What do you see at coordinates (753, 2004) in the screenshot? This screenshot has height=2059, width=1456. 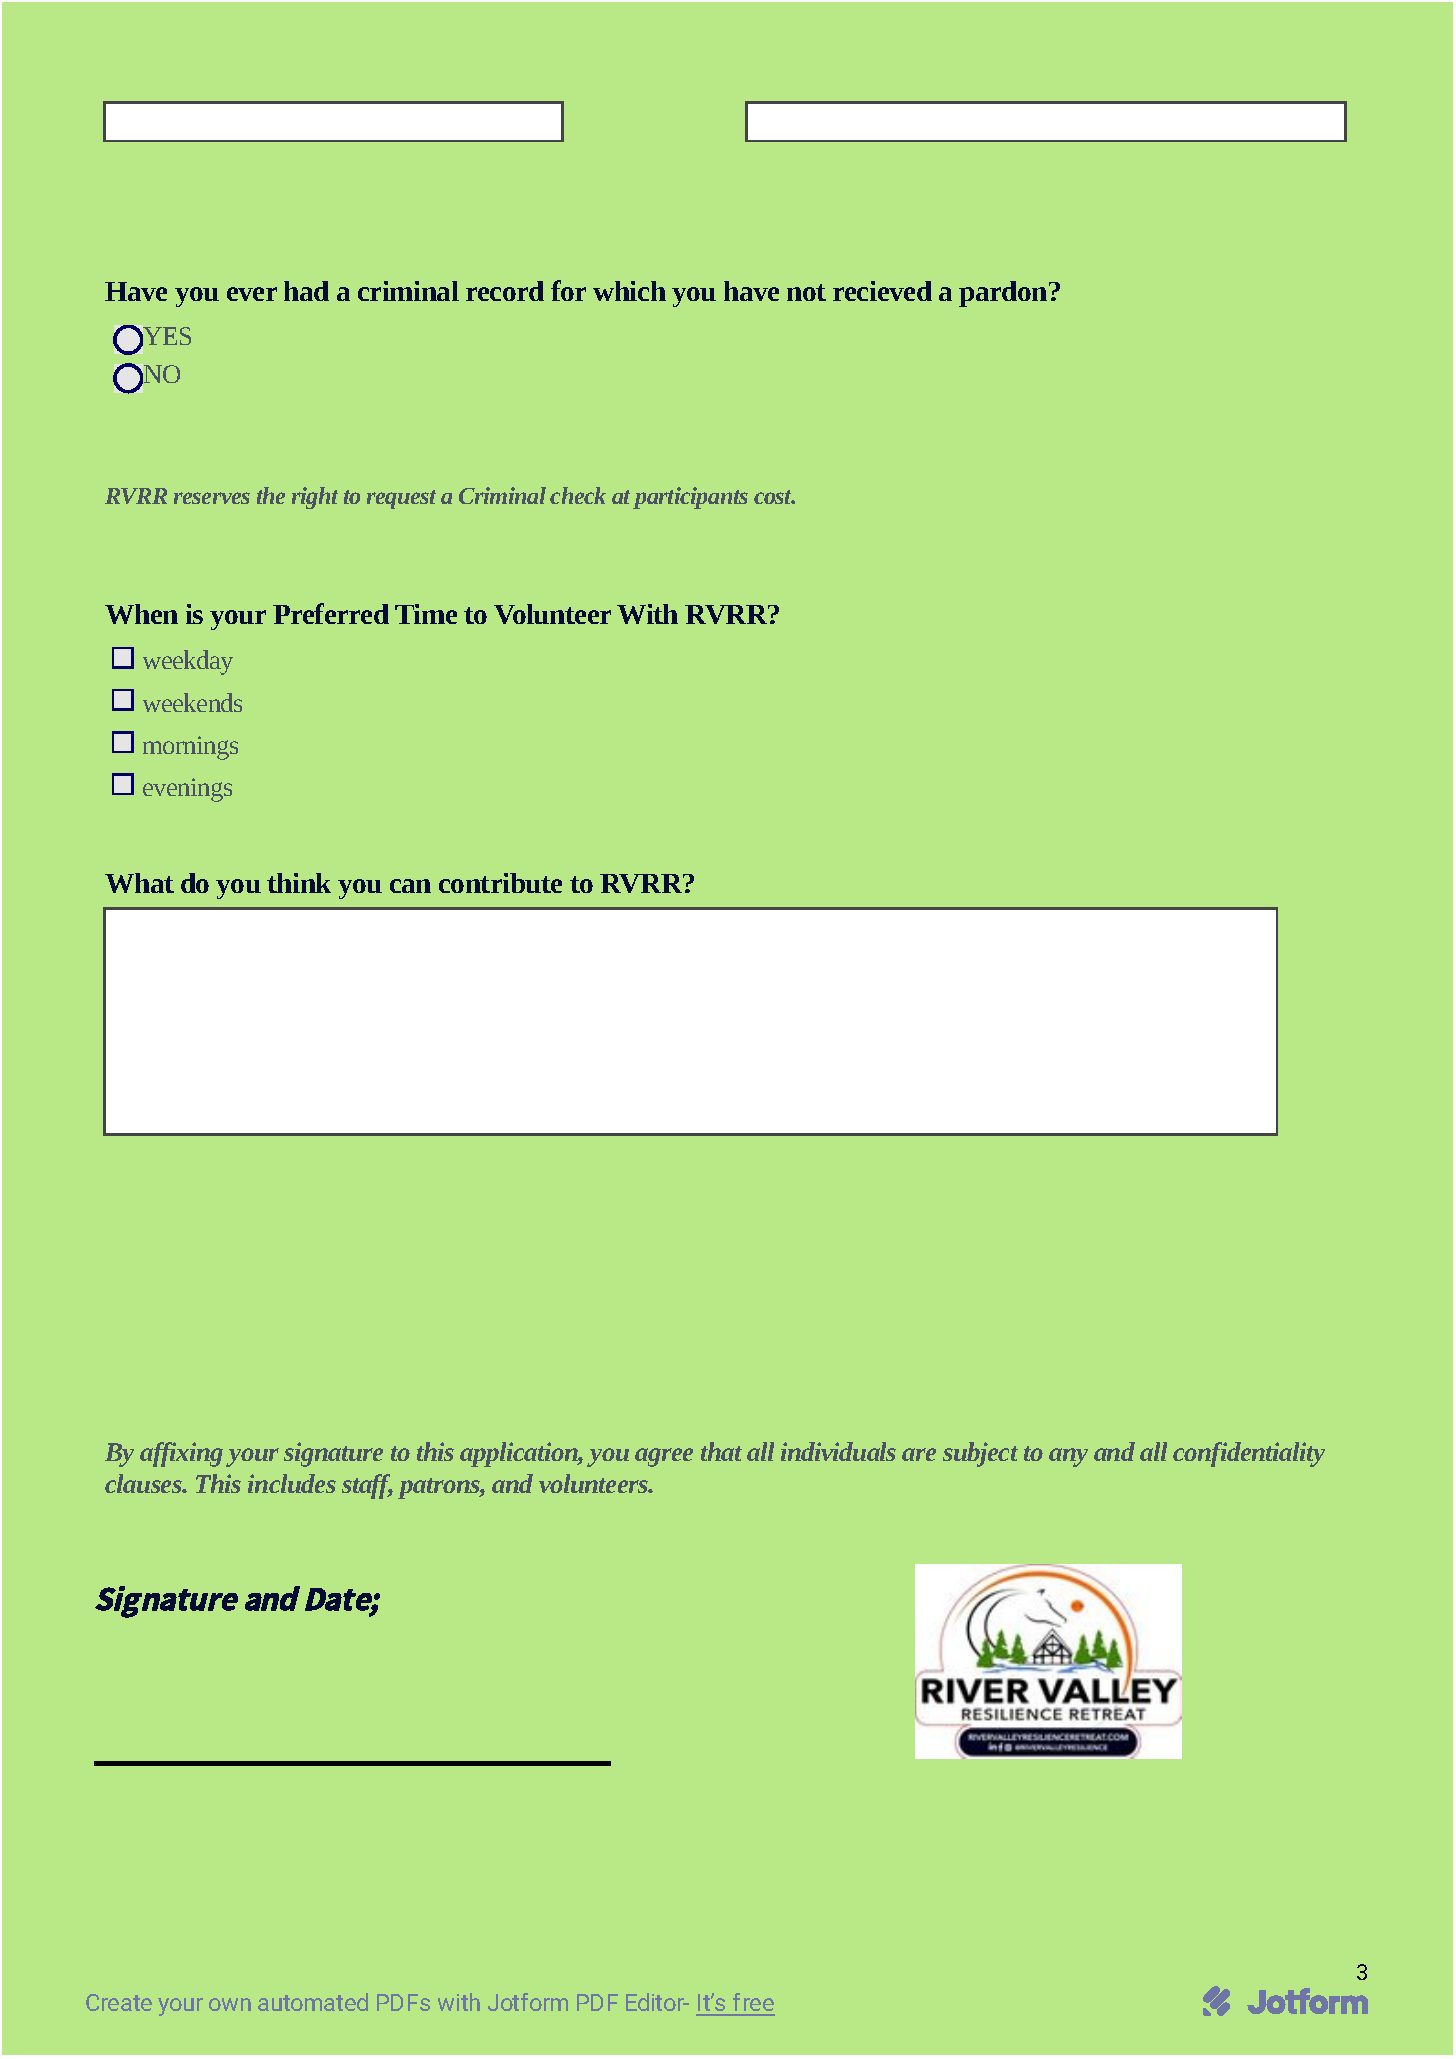 I see `free` at bounding box center [753, 2004].
